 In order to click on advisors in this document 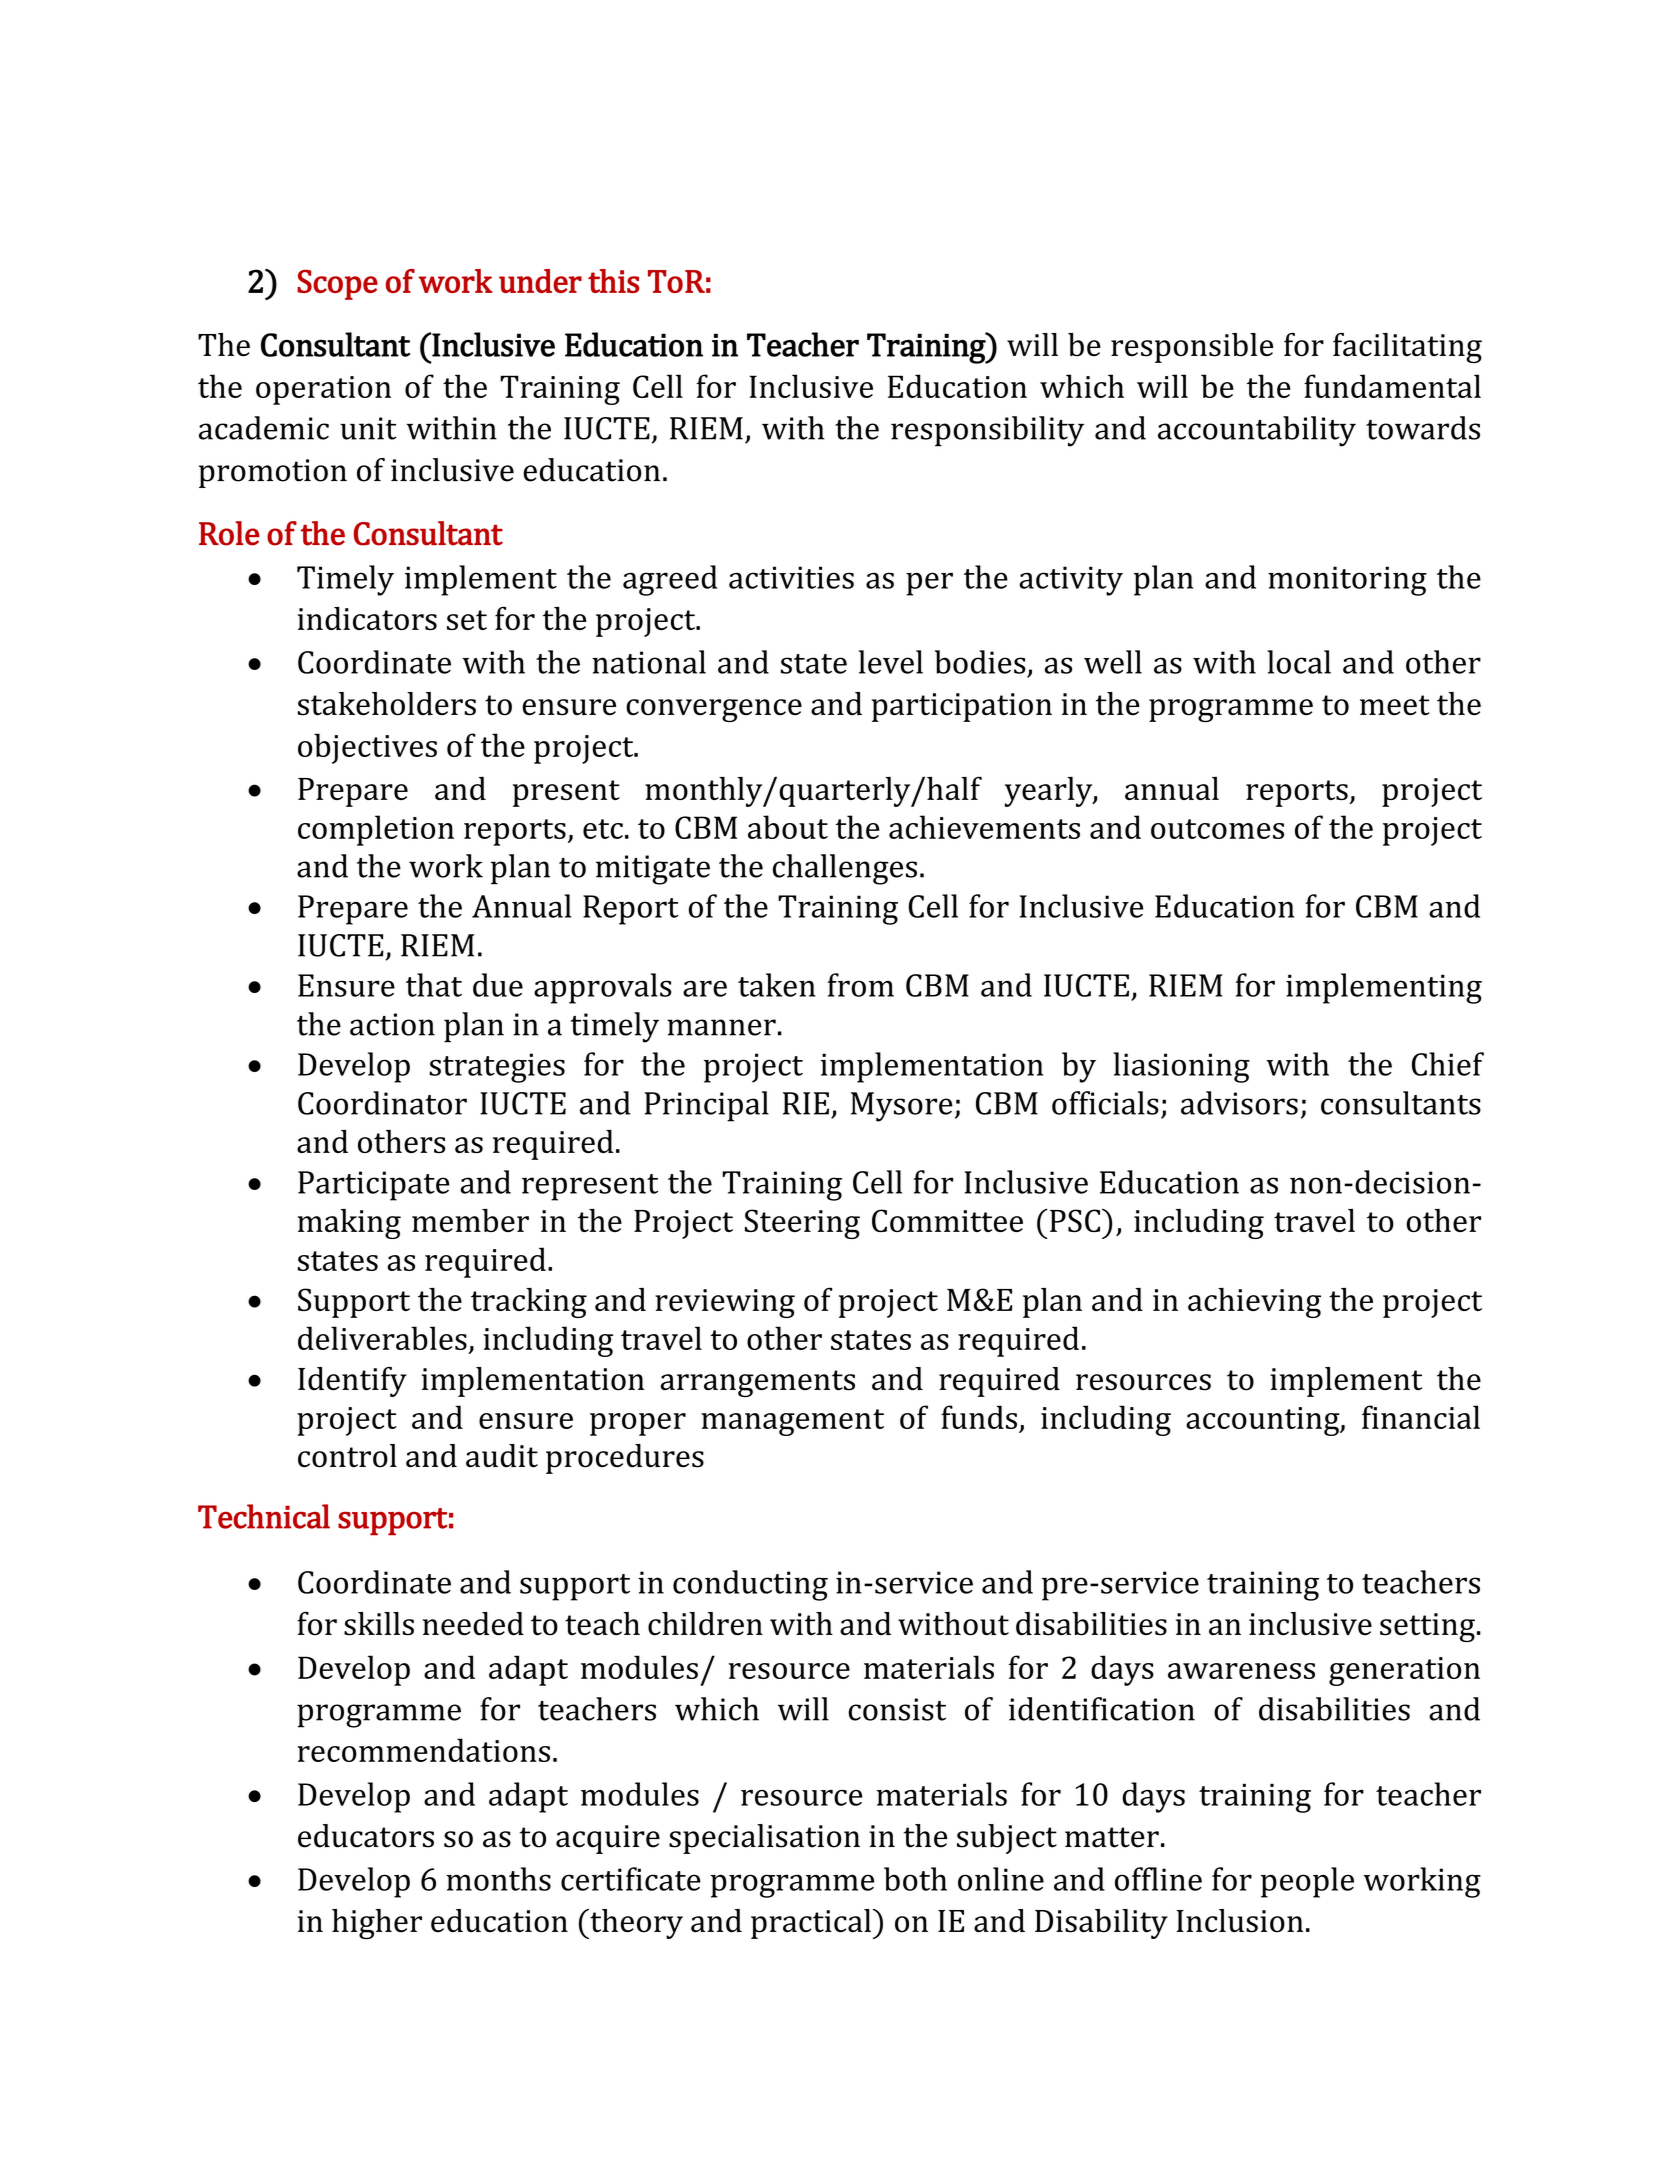, I will do `click(1239, 1103)`.
